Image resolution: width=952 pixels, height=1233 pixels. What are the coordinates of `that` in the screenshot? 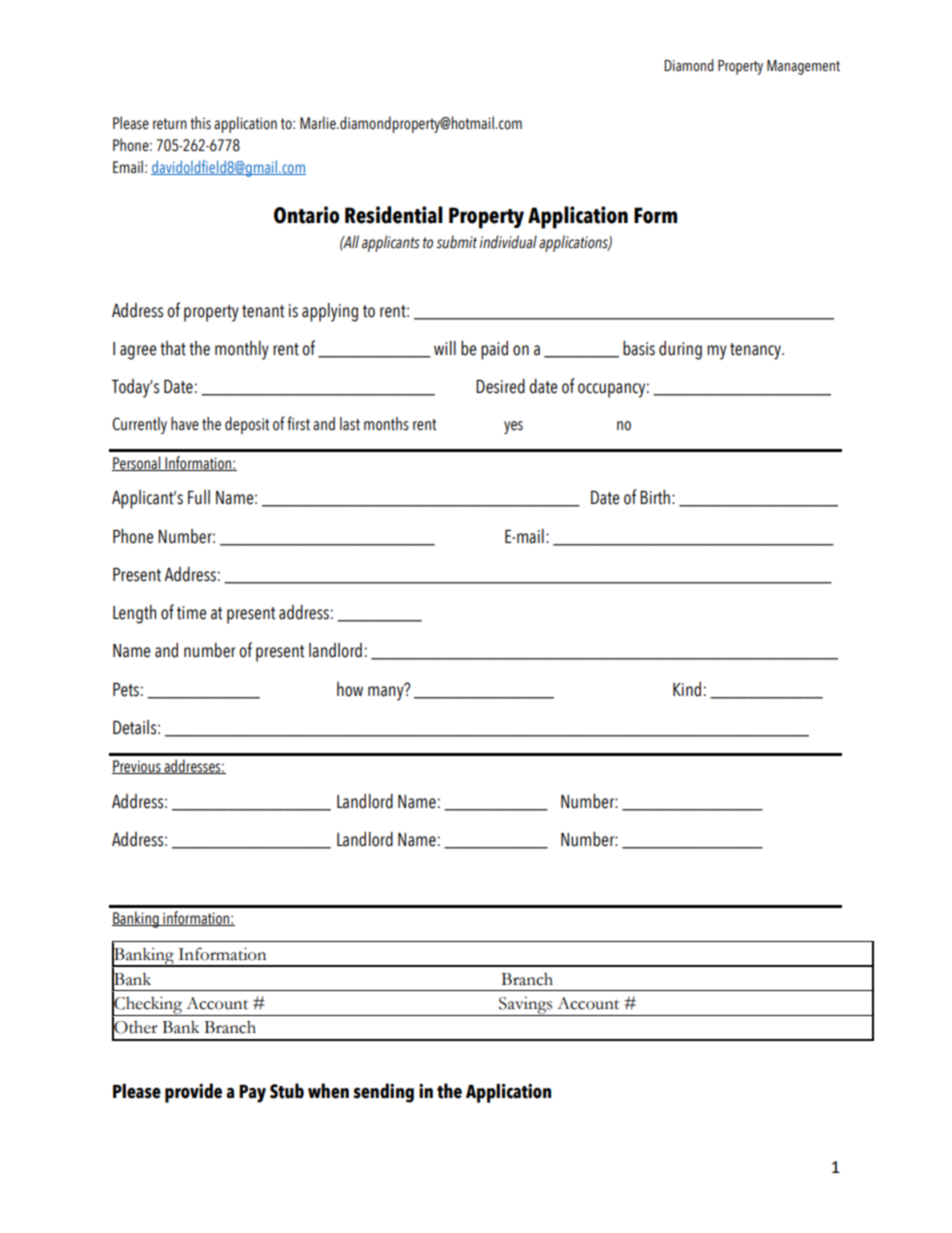 It's located at (173, 348).
